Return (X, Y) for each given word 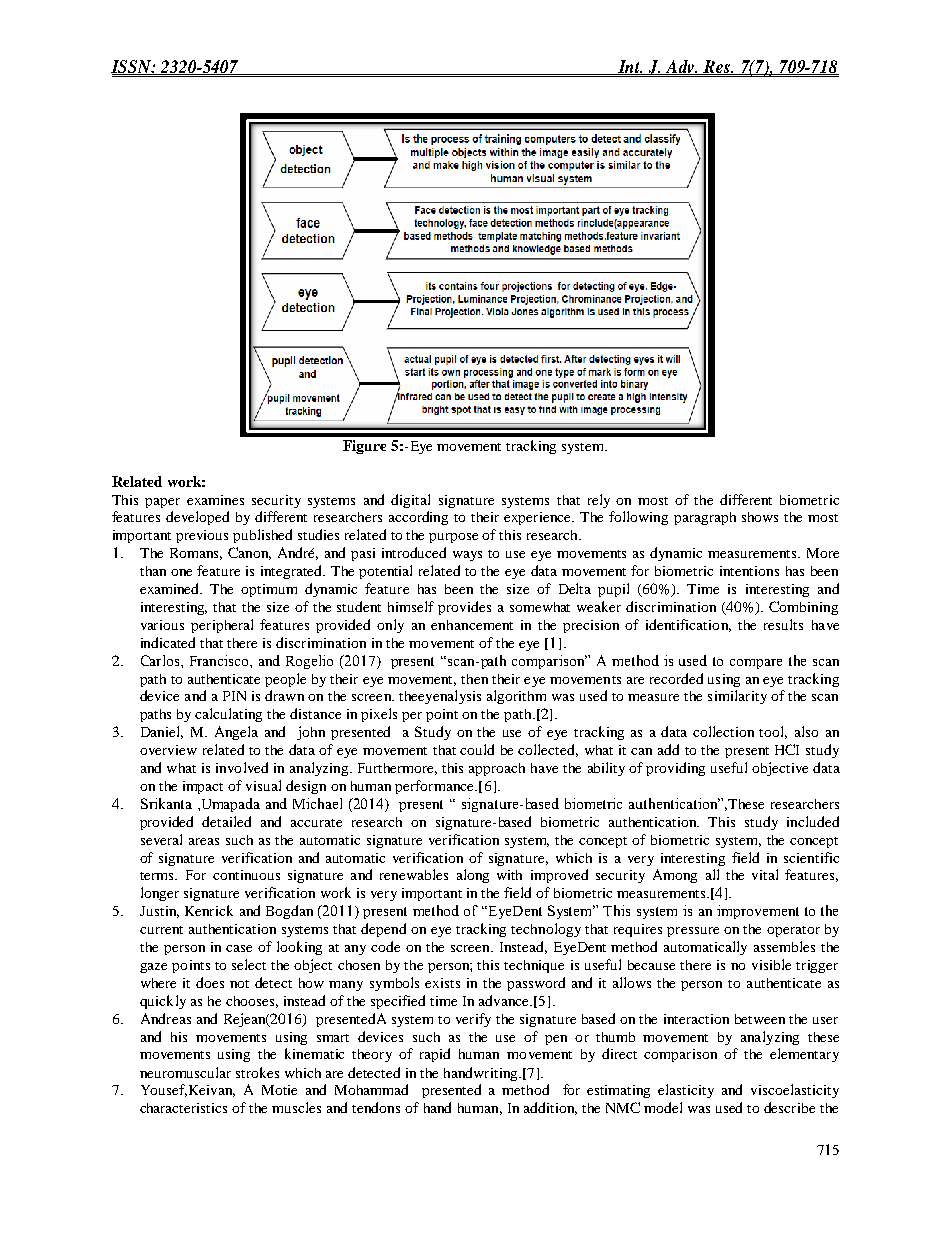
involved (242, 767)
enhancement (472, 625)
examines (215, 500)
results (783, 624)
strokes (257, 1072)
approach (497, 769)
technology (546, 930)
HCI (787, 749)
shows (760, 517)
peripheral (222, 626)
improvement (758, 912)
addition (550, 1108)
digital (410, 501)
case (239, 948)
